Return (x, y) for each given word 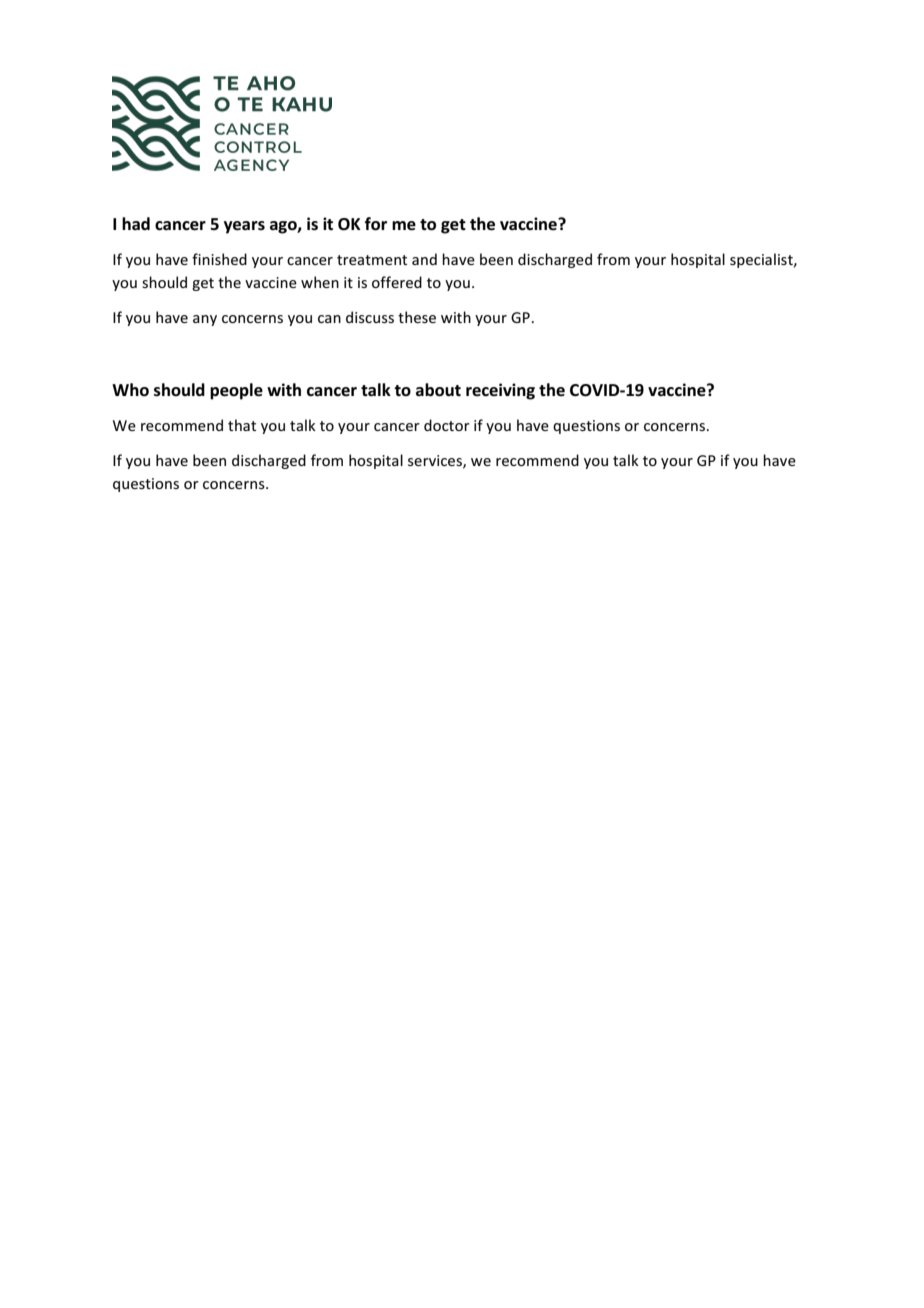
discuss (370, 317)
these (417, 317)
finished (219, 259)
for (376, 224)
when (320, 282)
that (242, 425)
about (438, 390)
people (236, 391)
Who (130, 390)
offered (397, 282)
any (205, 320)
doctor (447, 425)
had (136, 223)
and (424, 259)
